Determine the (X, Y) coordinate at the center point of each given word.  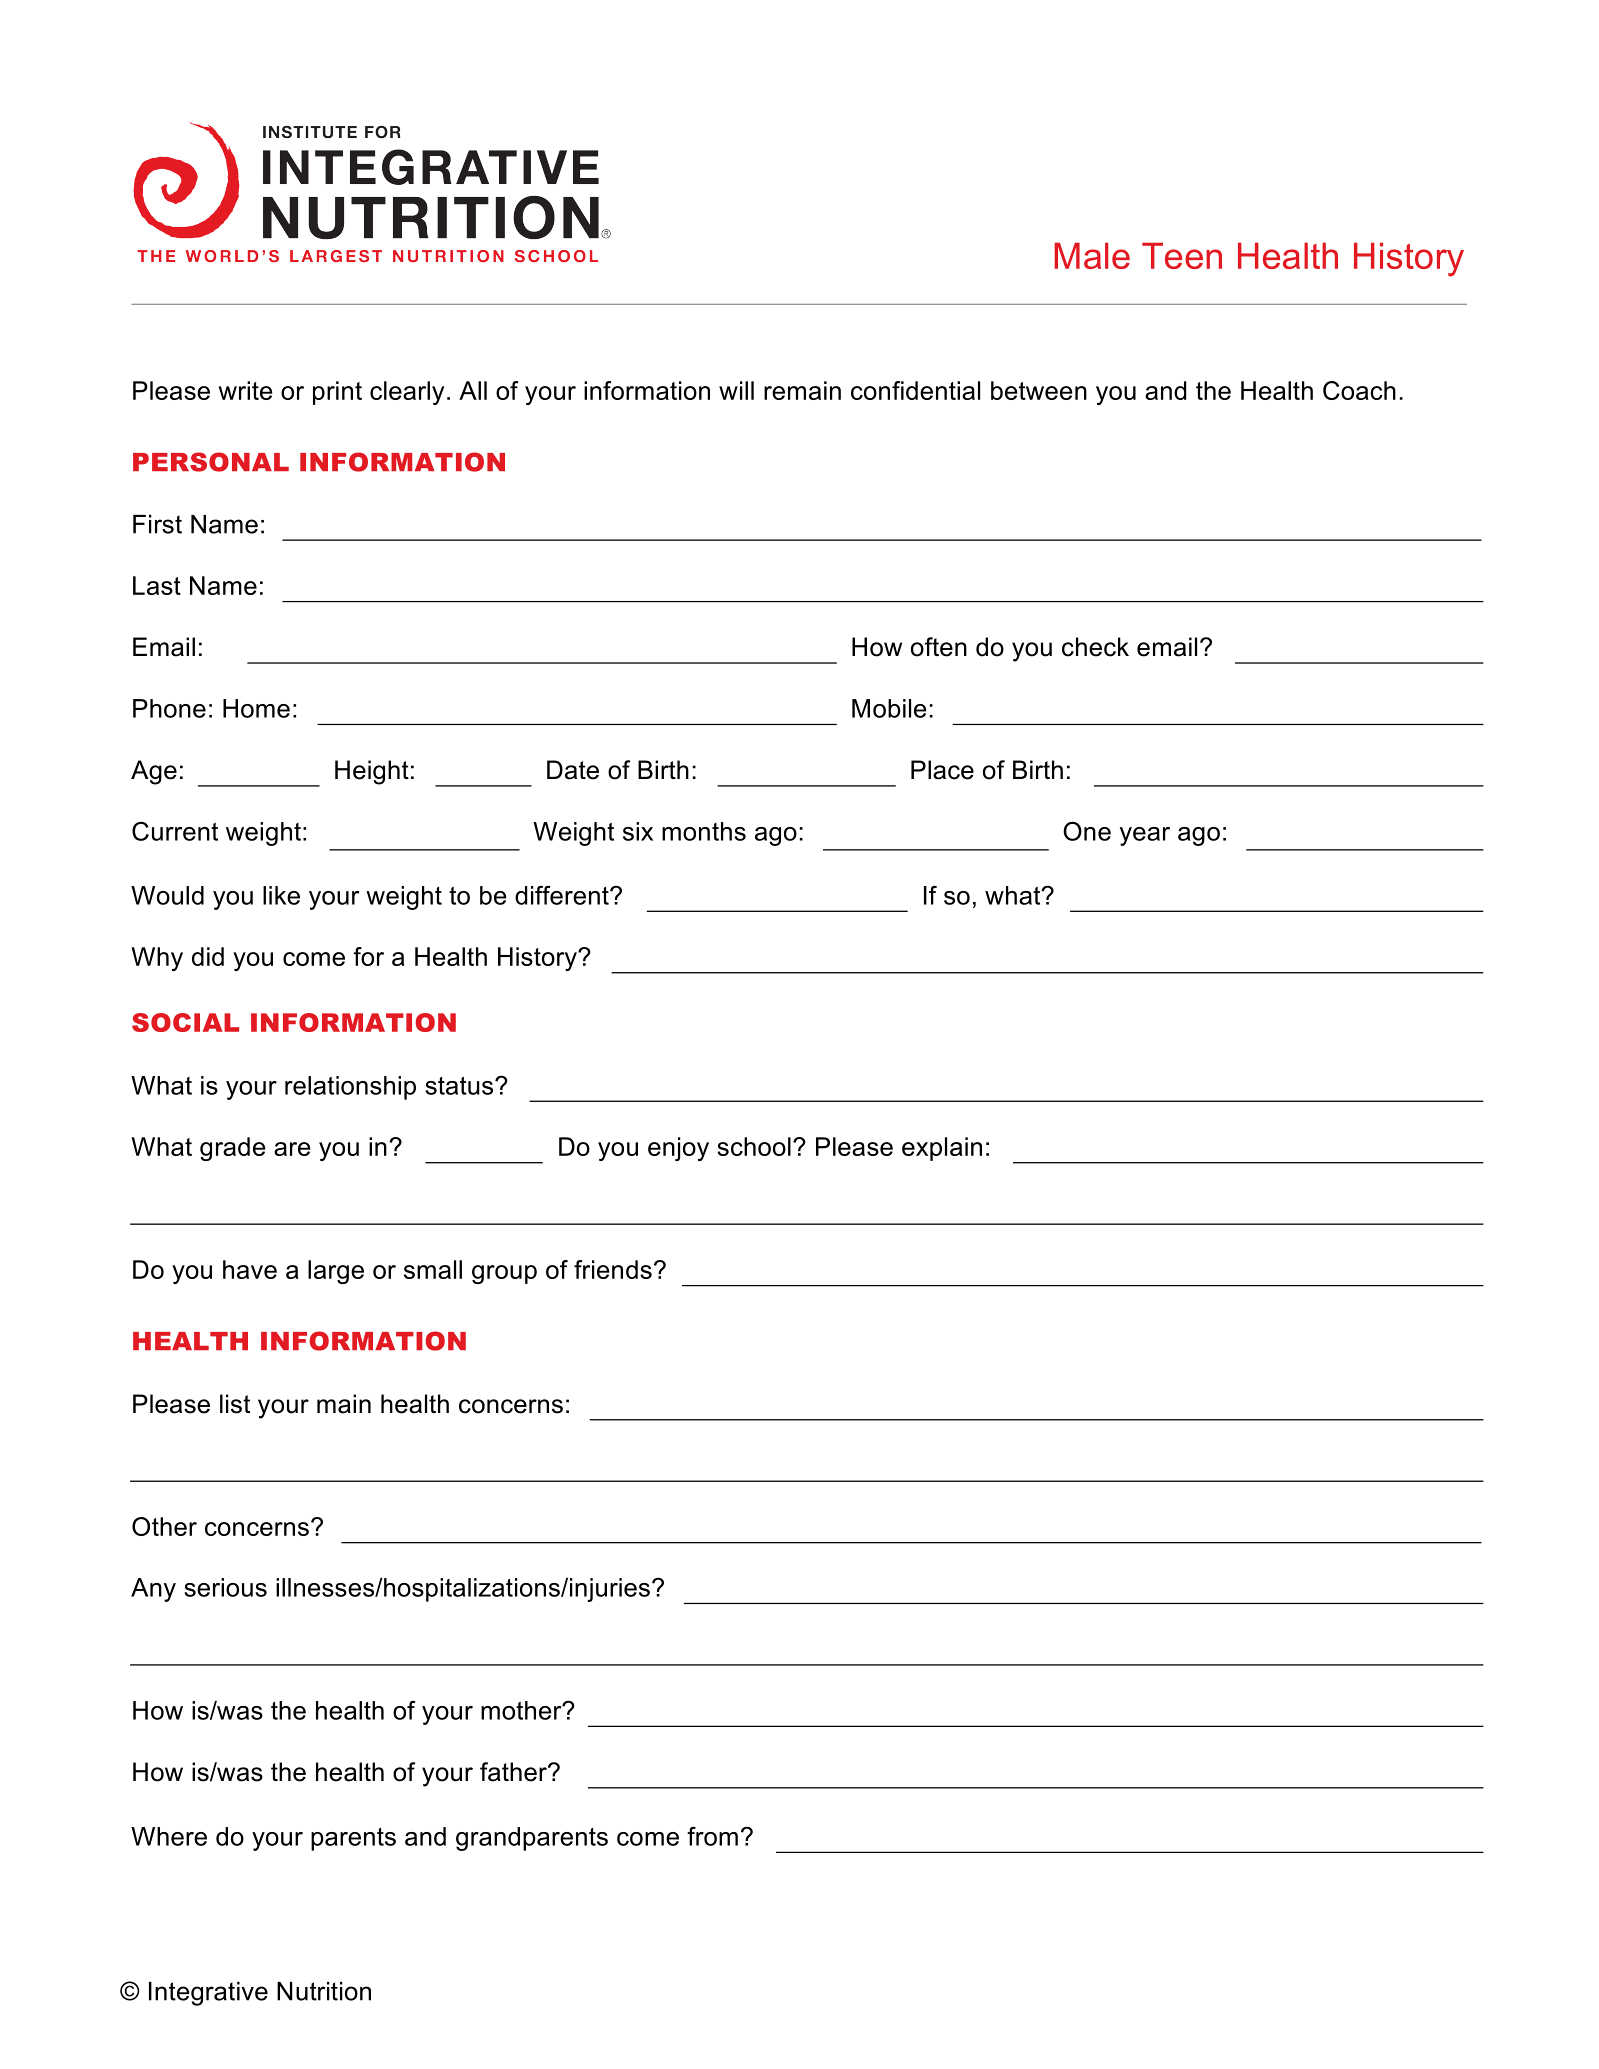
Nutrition (324, 1991)
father (514, 1772)
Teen (1182, 256)
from (712, 1836)
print (337, 393)
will (736, 390)
